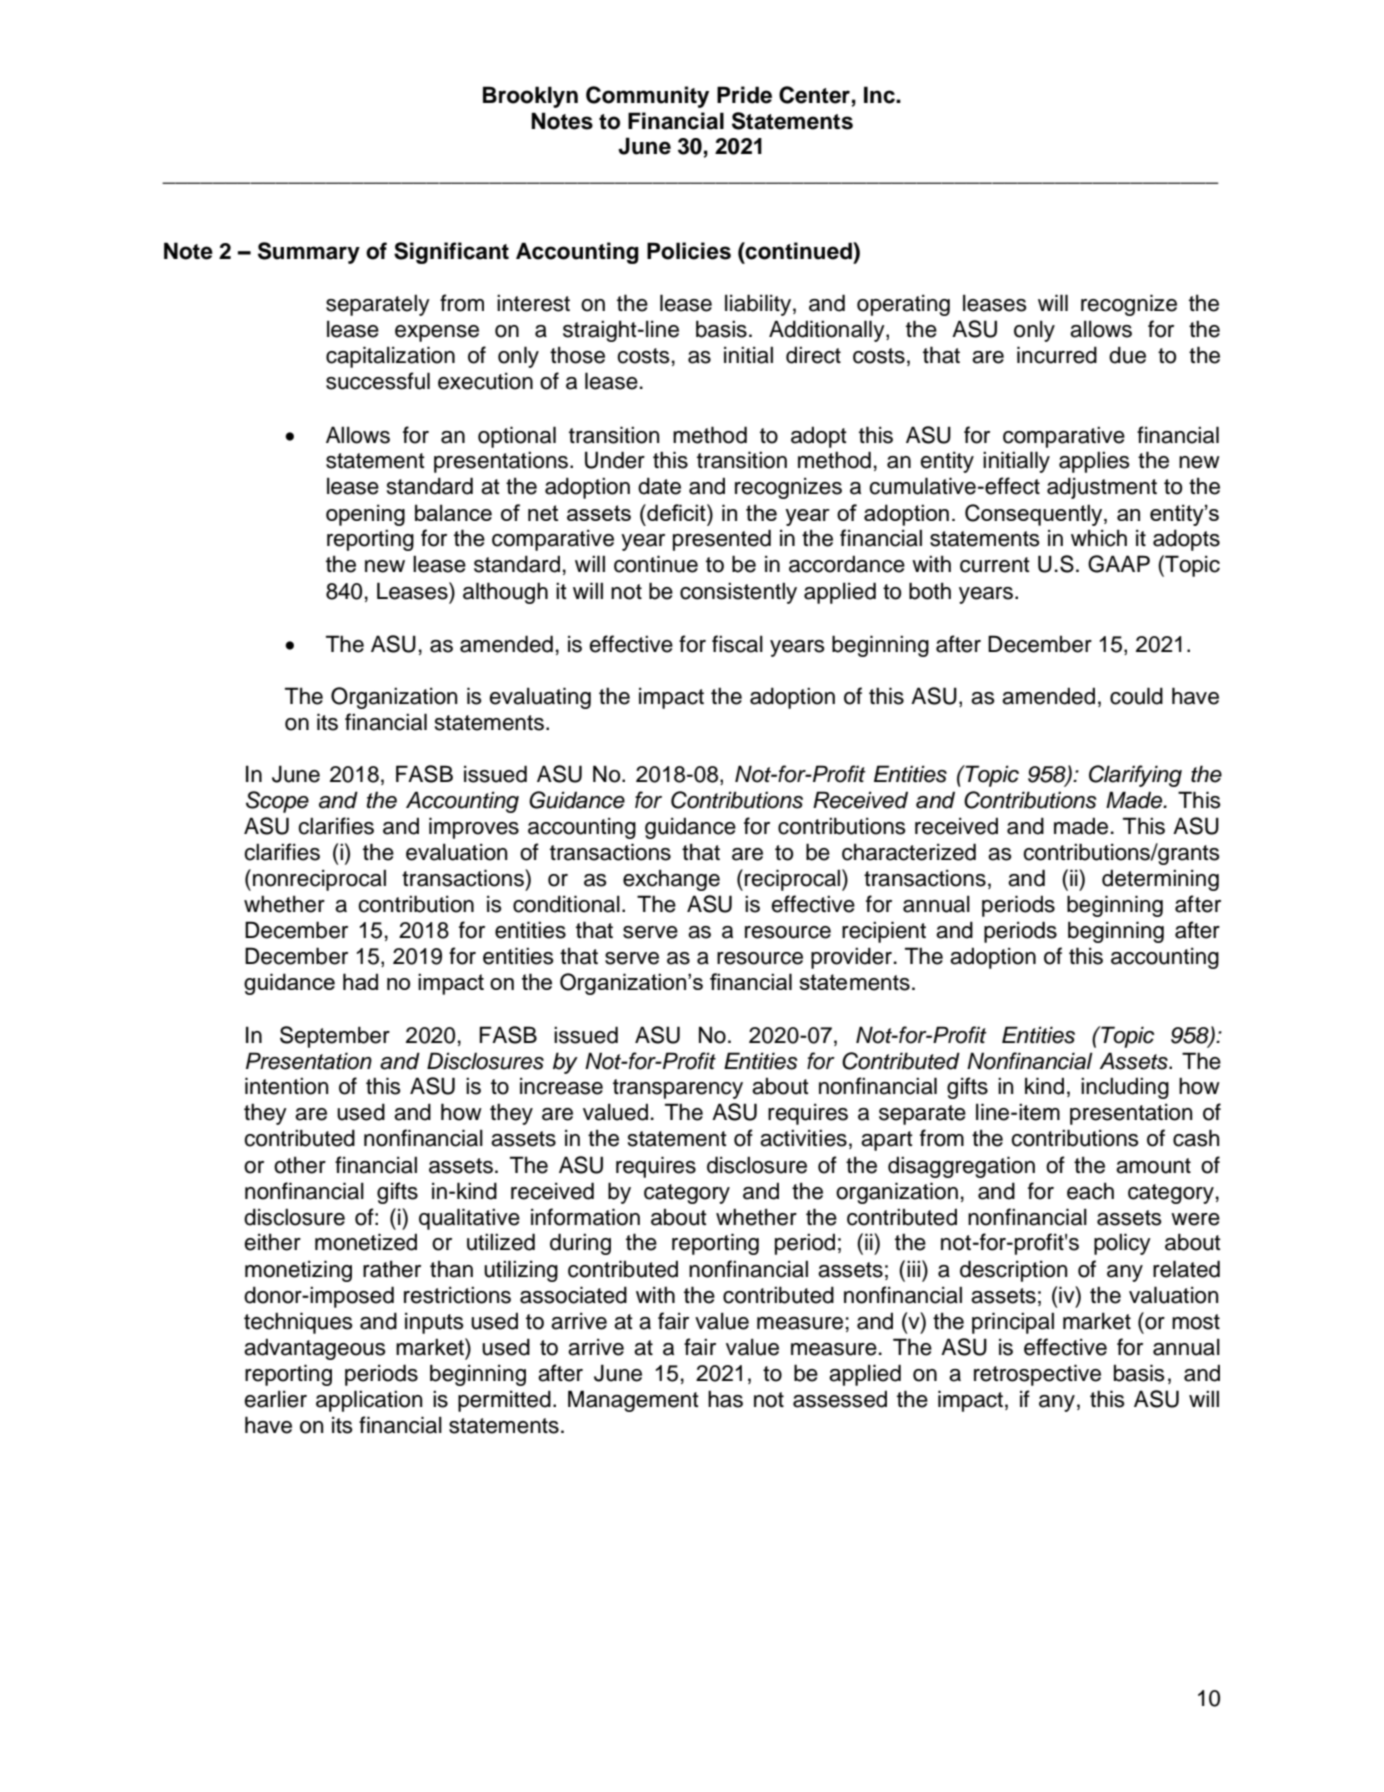 This document has width=1384, height=1792. What do you see at coordinates (530, 97) in the document?
I see `Brooklyn` at bounding box center [530, 97].
